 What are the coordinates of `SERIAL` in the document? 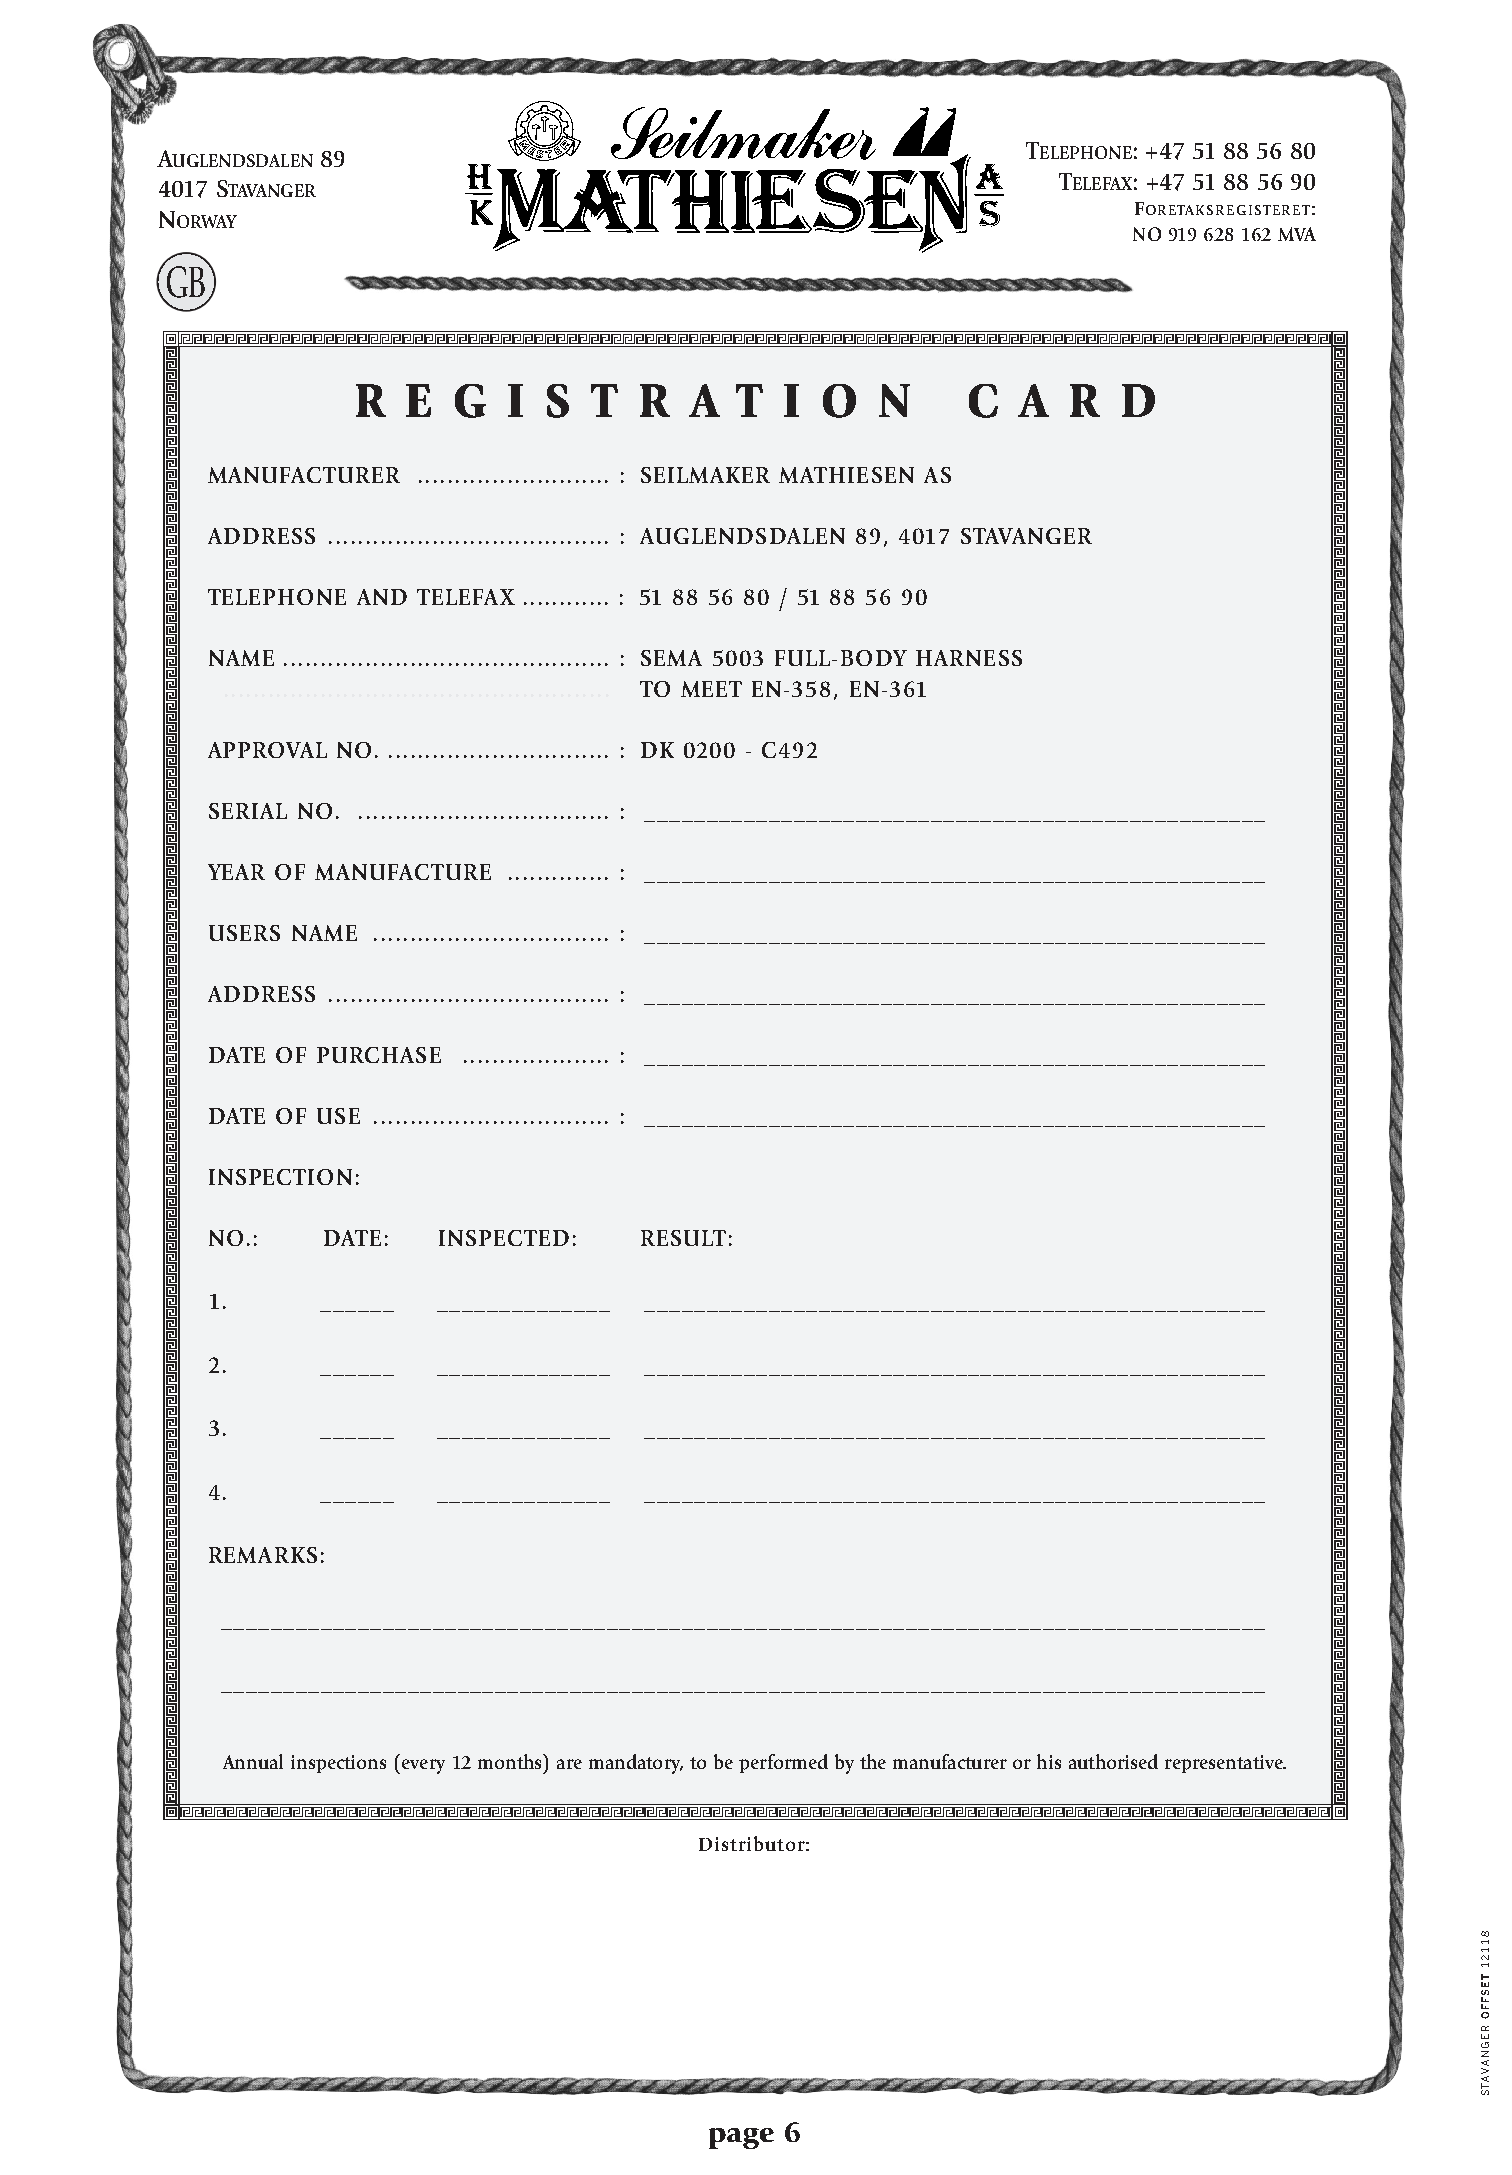 It's located at (248, 811).
